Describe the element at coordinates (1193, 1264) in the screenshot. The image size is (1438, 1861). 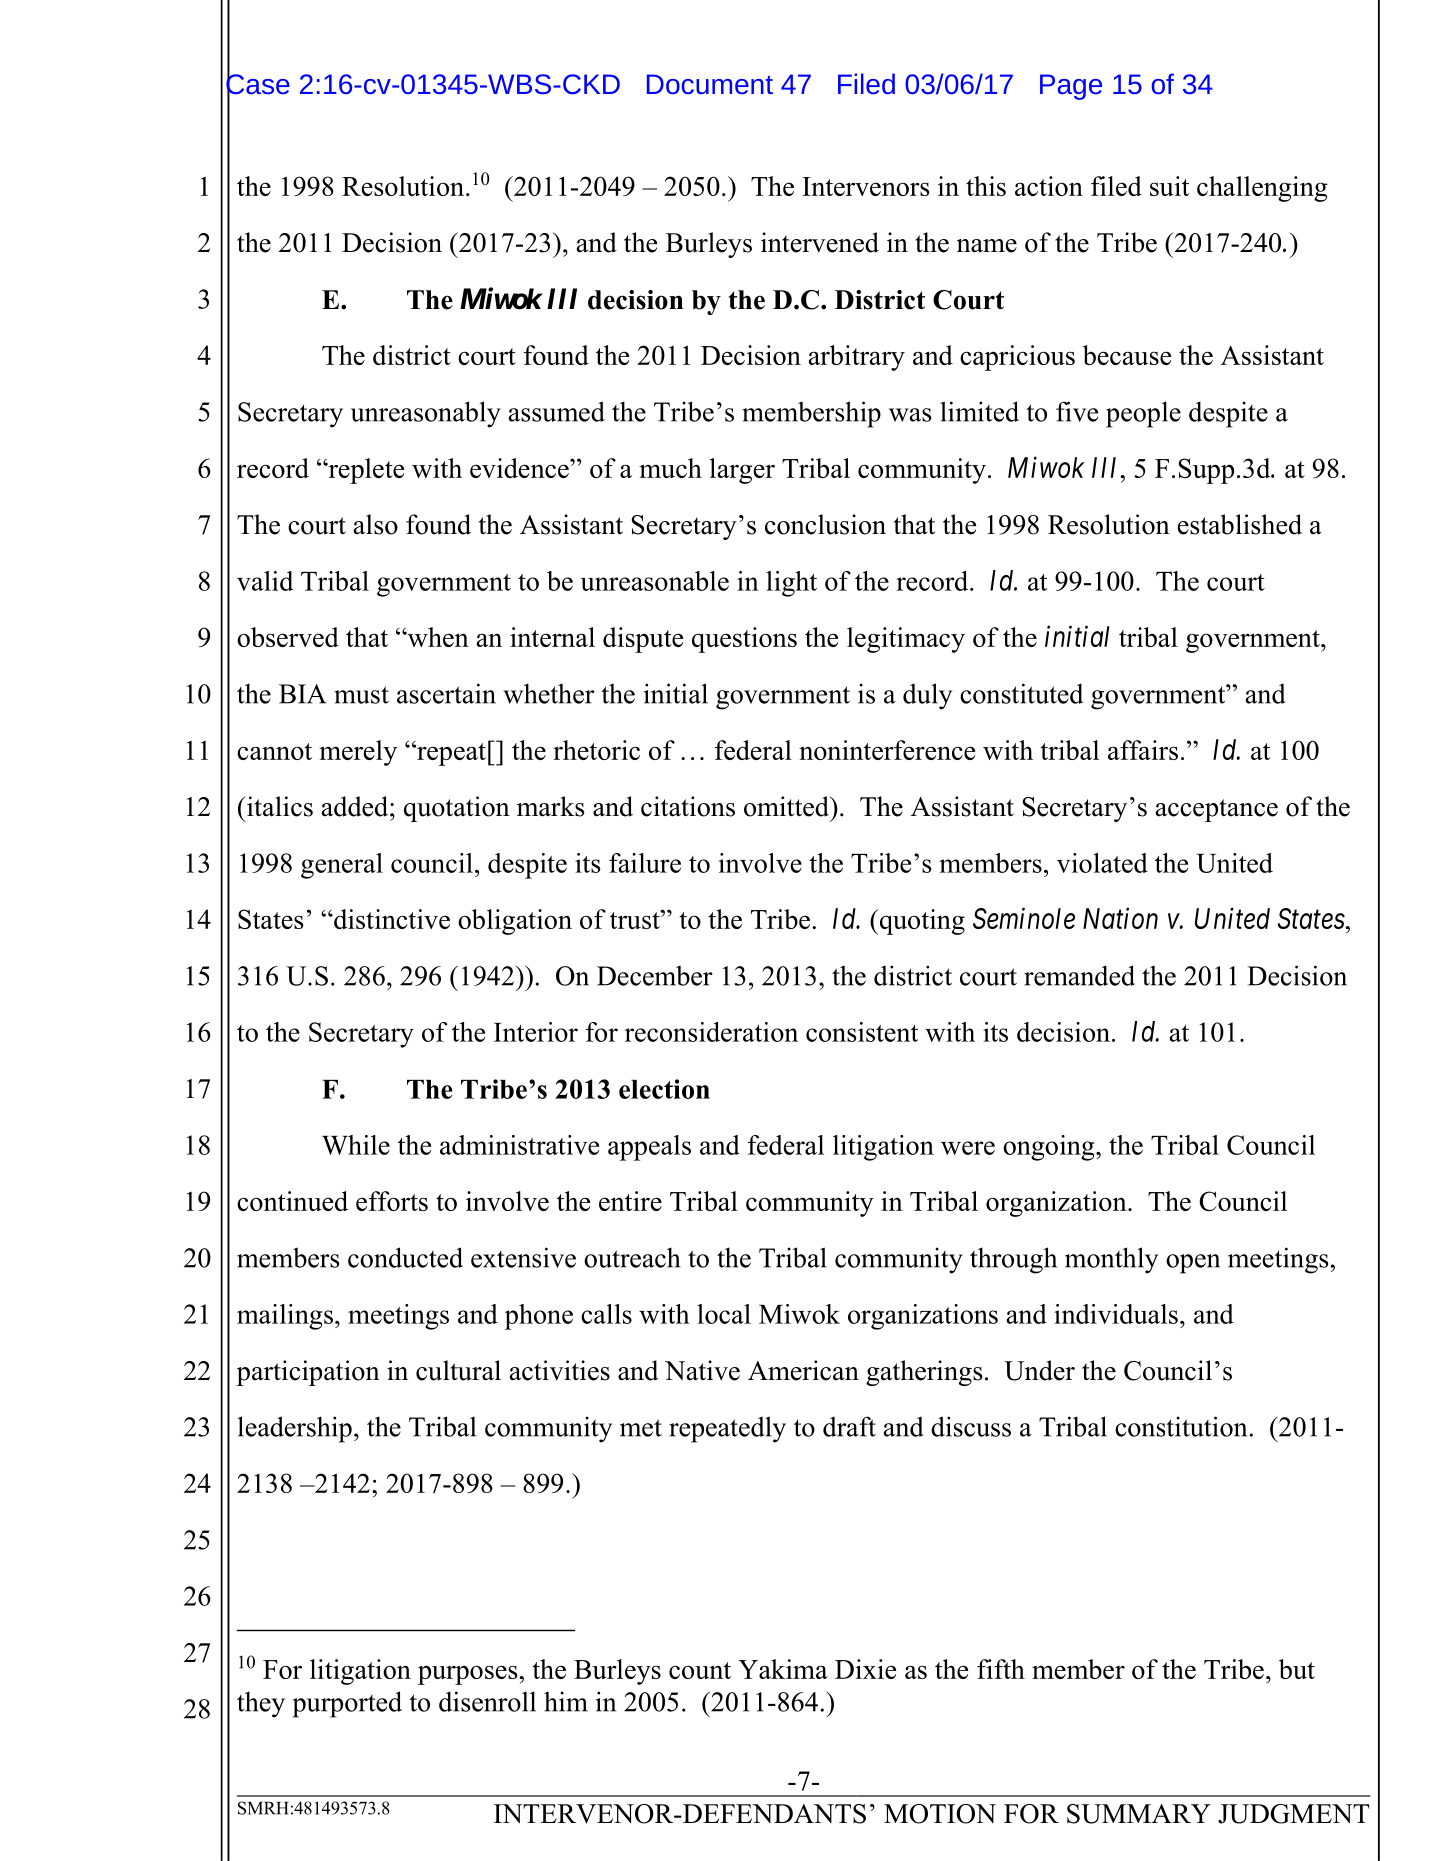
I see `open` at that location.
